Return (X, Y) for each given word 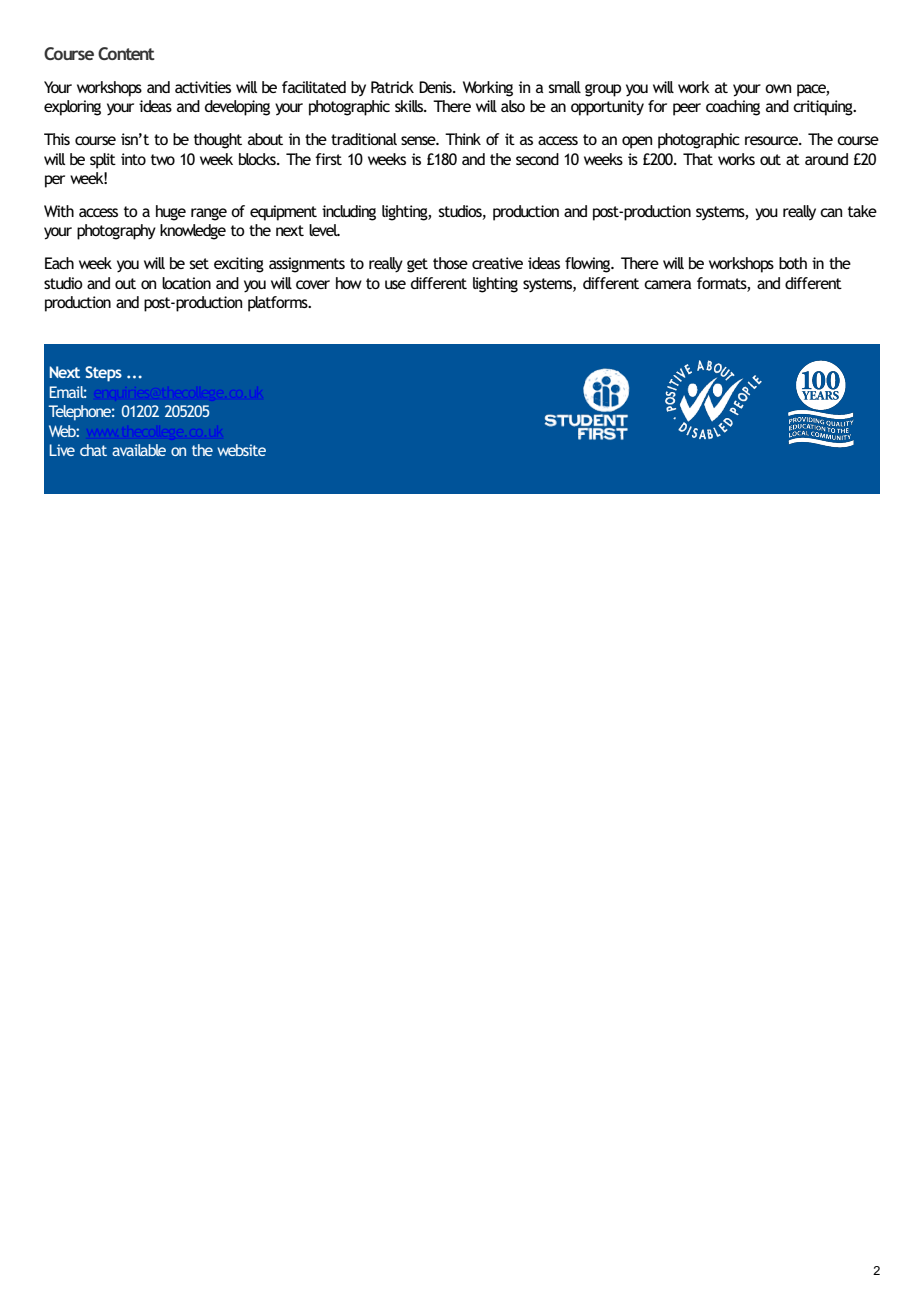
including (349, 213)
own (778, 88)
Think (463, 139)
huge (171, 213)
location (186, 283)
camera (668, 284)
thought (218, 141)
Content (126, 53)
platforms (279, 304)
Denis (436, 87)
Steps (103, 374)
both (793, 263)
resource (773, 140)
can (831, 212)
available (139, 450)
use (395, 284)
